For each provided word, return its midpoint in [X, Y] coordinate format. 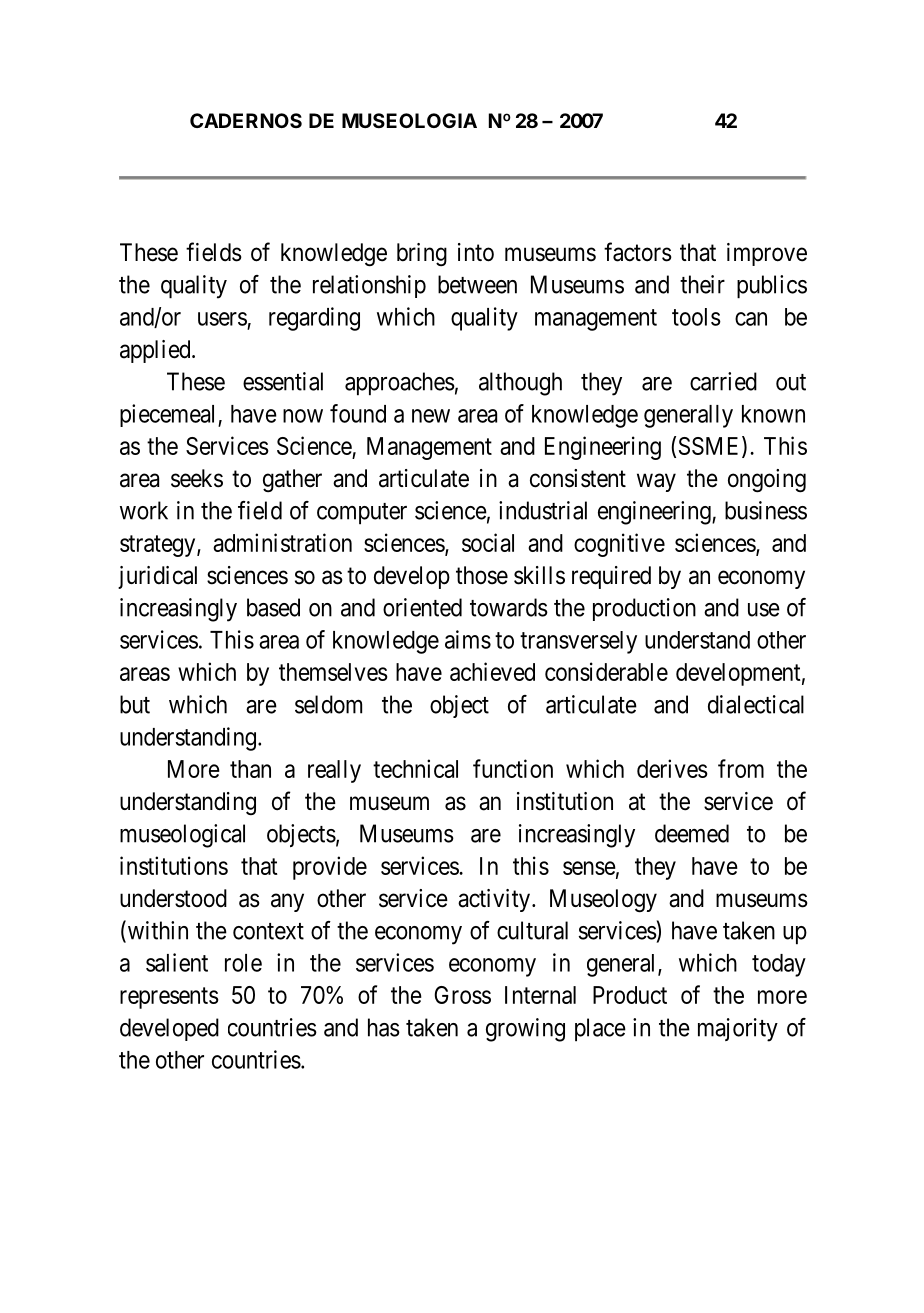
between [477, 284]
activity [494, 900]
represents [169, 998]
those [482, 575]
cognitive [619, 545]
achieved [492, 671]
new [431, 416]
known [773, 414]
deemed [692, 833]
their [702, 284]
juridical [157, 577]
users [222, 319]
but [135, 704]
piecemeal [169, 415]
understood [173, 898]
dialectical [756, 704]
